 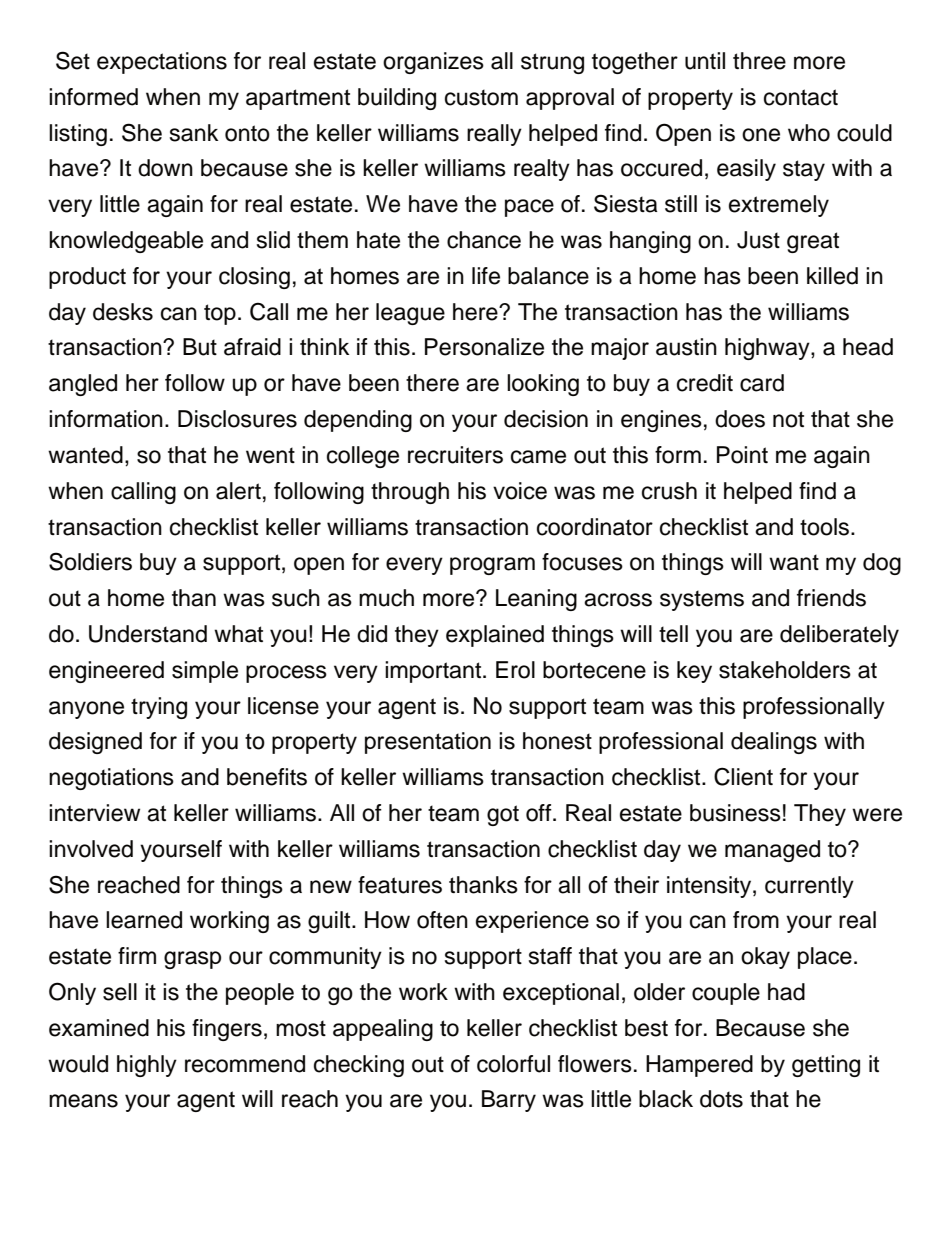 What do you see at coordinates (147, 1066) in the screenshot?
I see `highly` at bounding box center [147, 1066].
